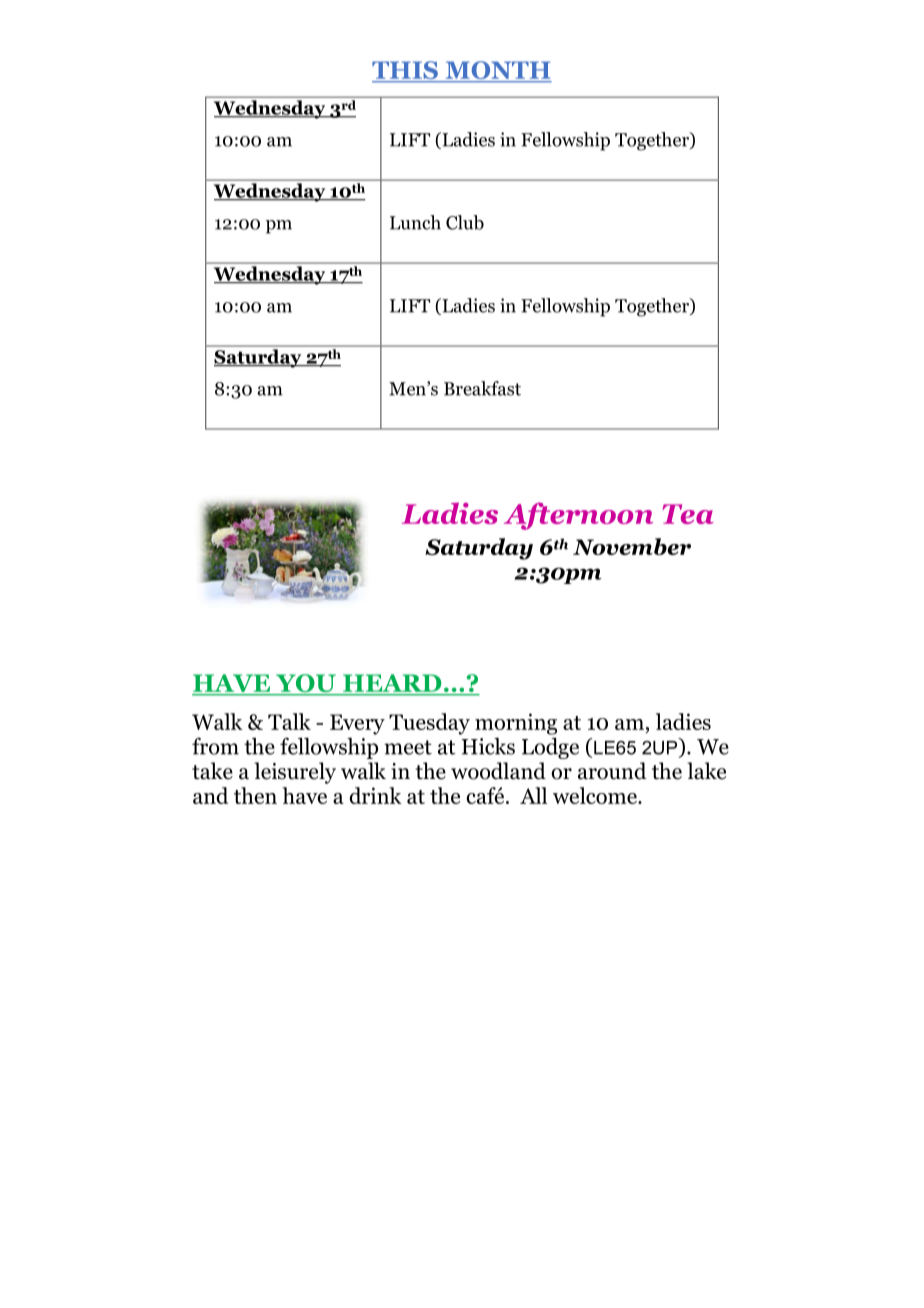 This screenshot has width=924, height=1308. What do you see at coordinates (497, 71) in the screenshot?
I see `MONTH` at bounding box center [497, 71].
